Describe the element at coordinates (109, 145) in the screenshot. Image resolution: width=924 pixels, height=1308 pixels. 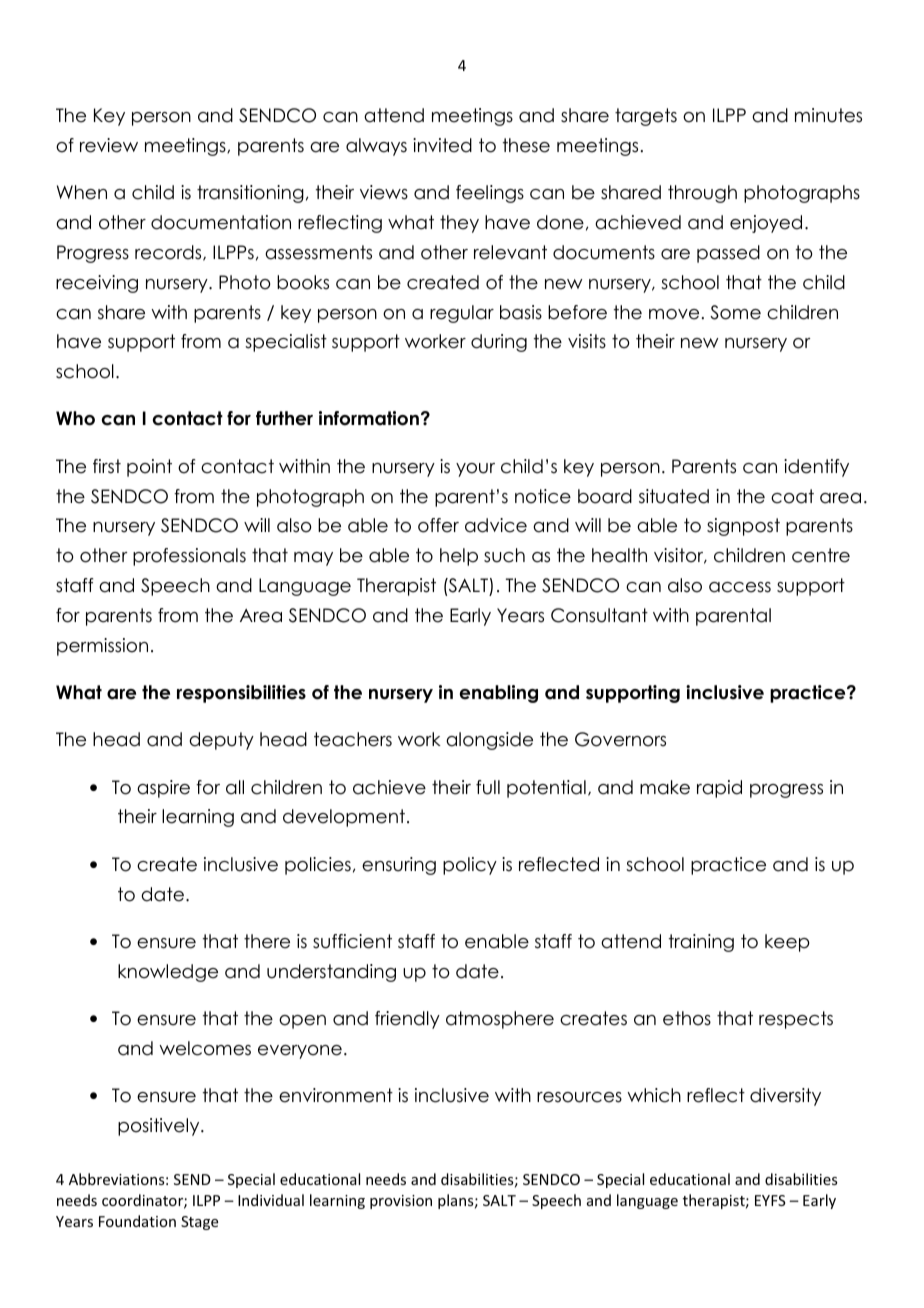
I see `review` at that location.
